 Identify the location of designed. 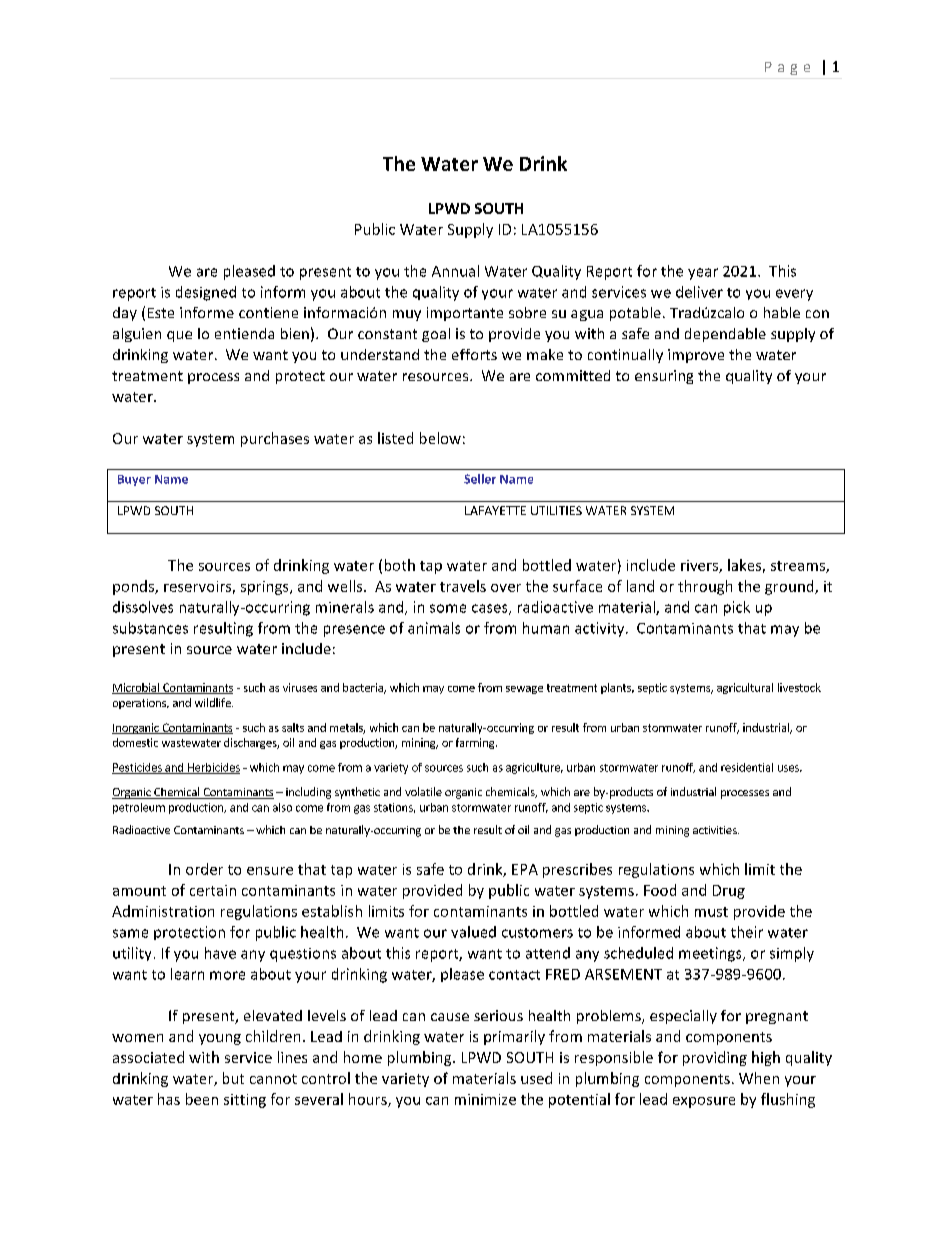
(206, 293).
